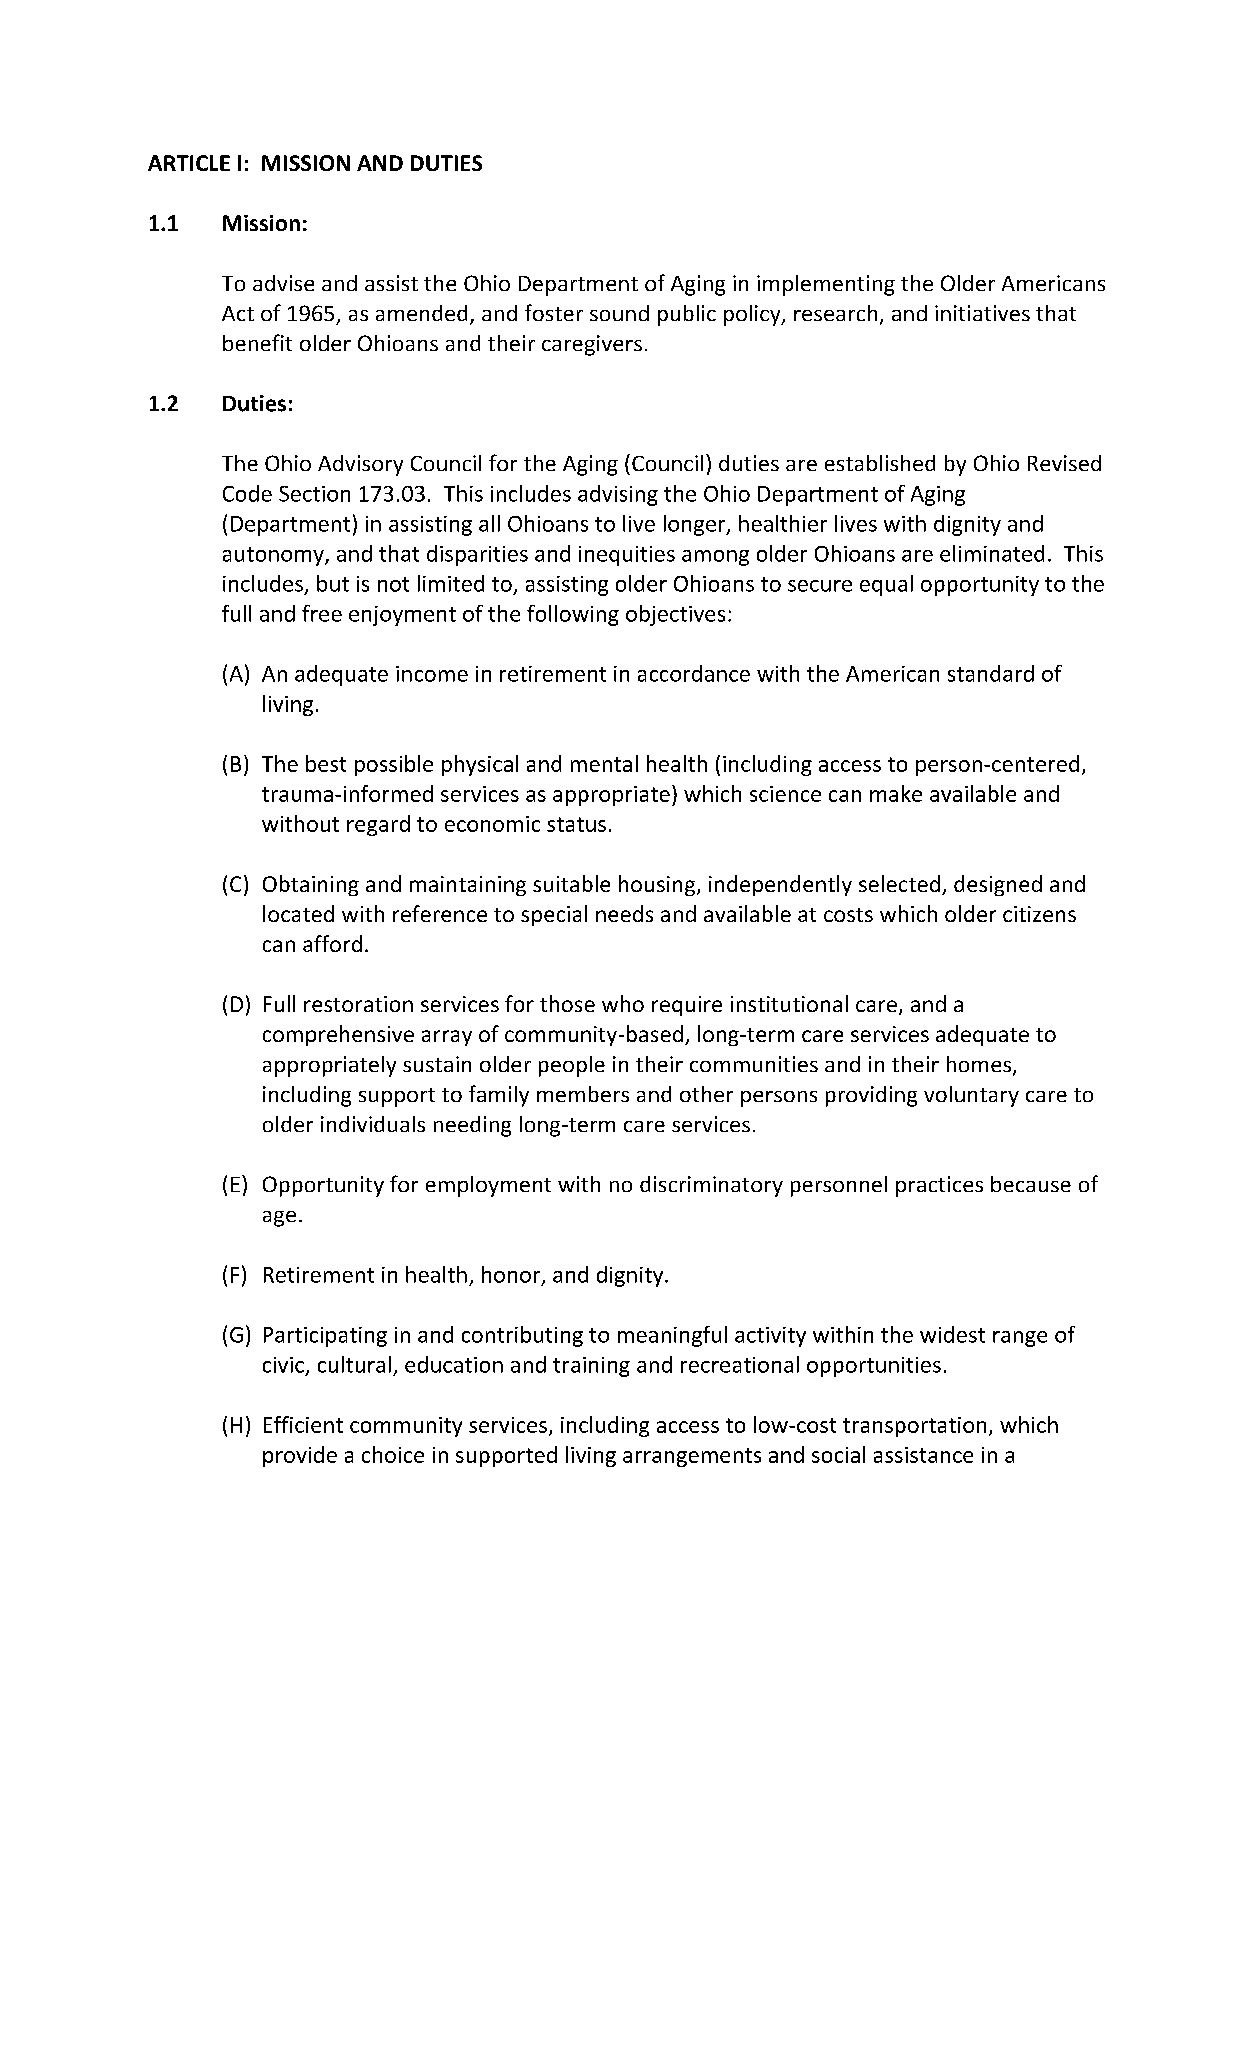  What do you see at coordinates (939, 1186) in the page?
I see `practices` at bounding box center [939, 1186].
